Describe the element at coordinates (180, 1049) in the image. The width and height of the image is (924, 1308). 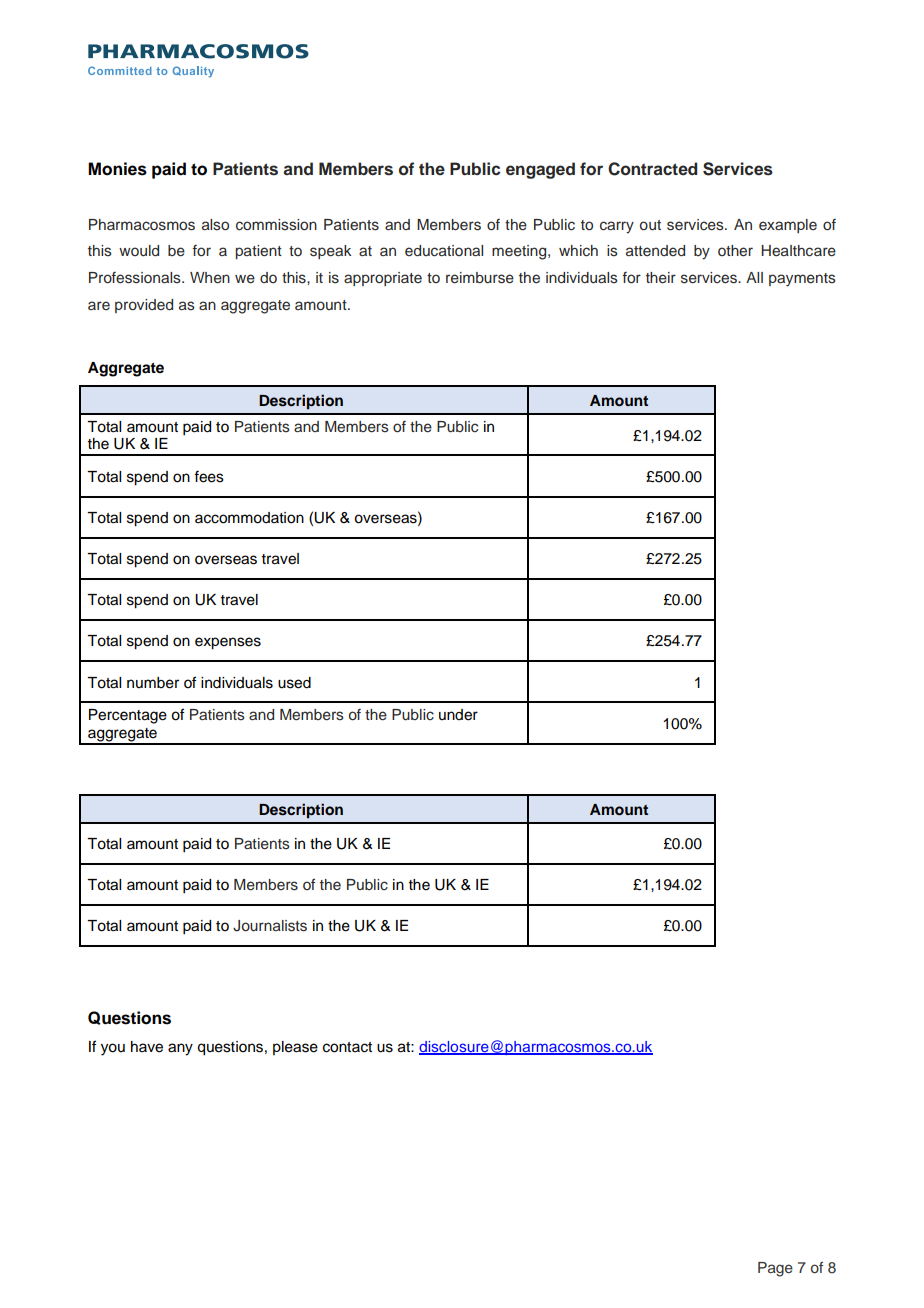
I see `any` at that location.
